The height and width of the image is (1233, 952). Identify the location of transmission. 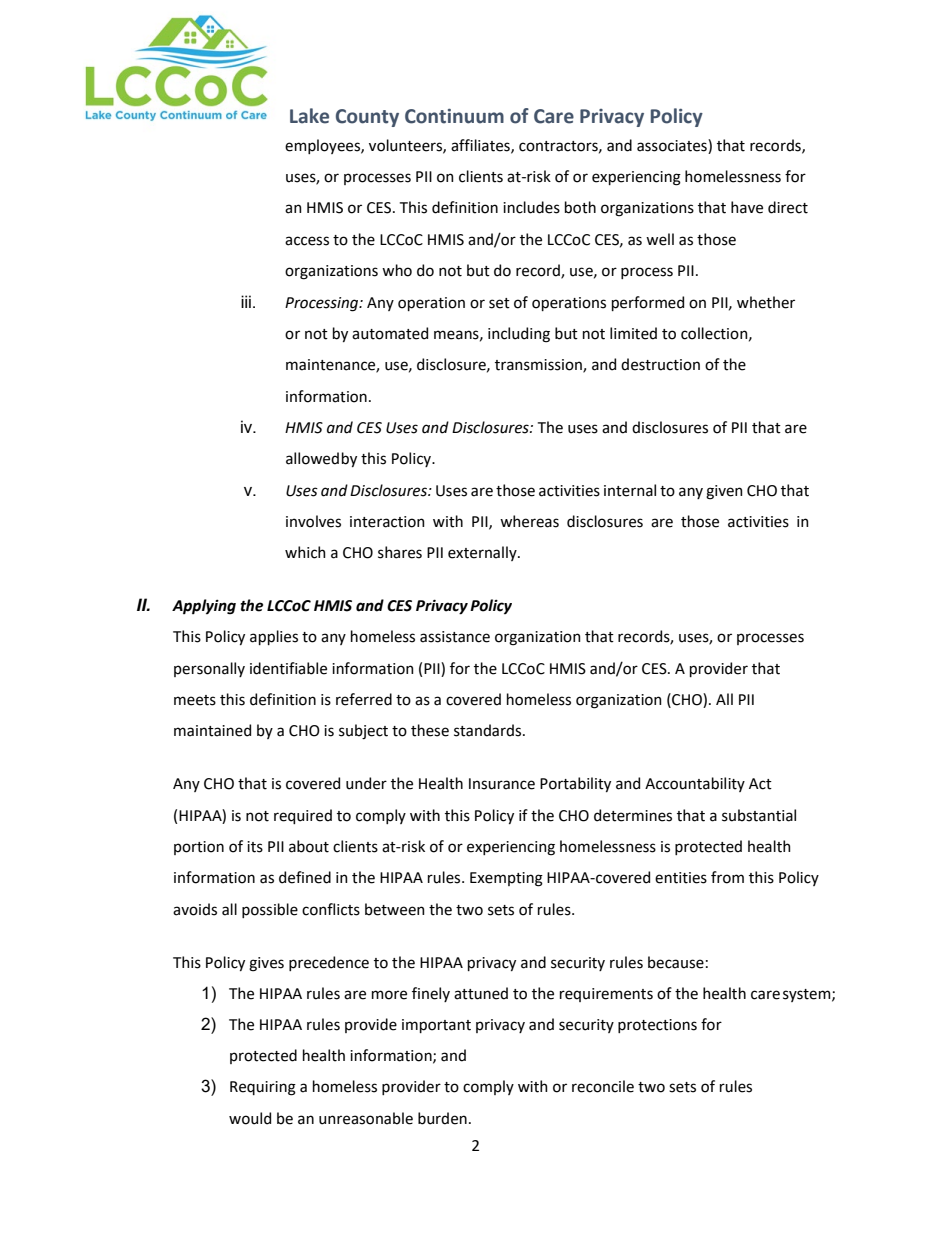
(539, 366).
